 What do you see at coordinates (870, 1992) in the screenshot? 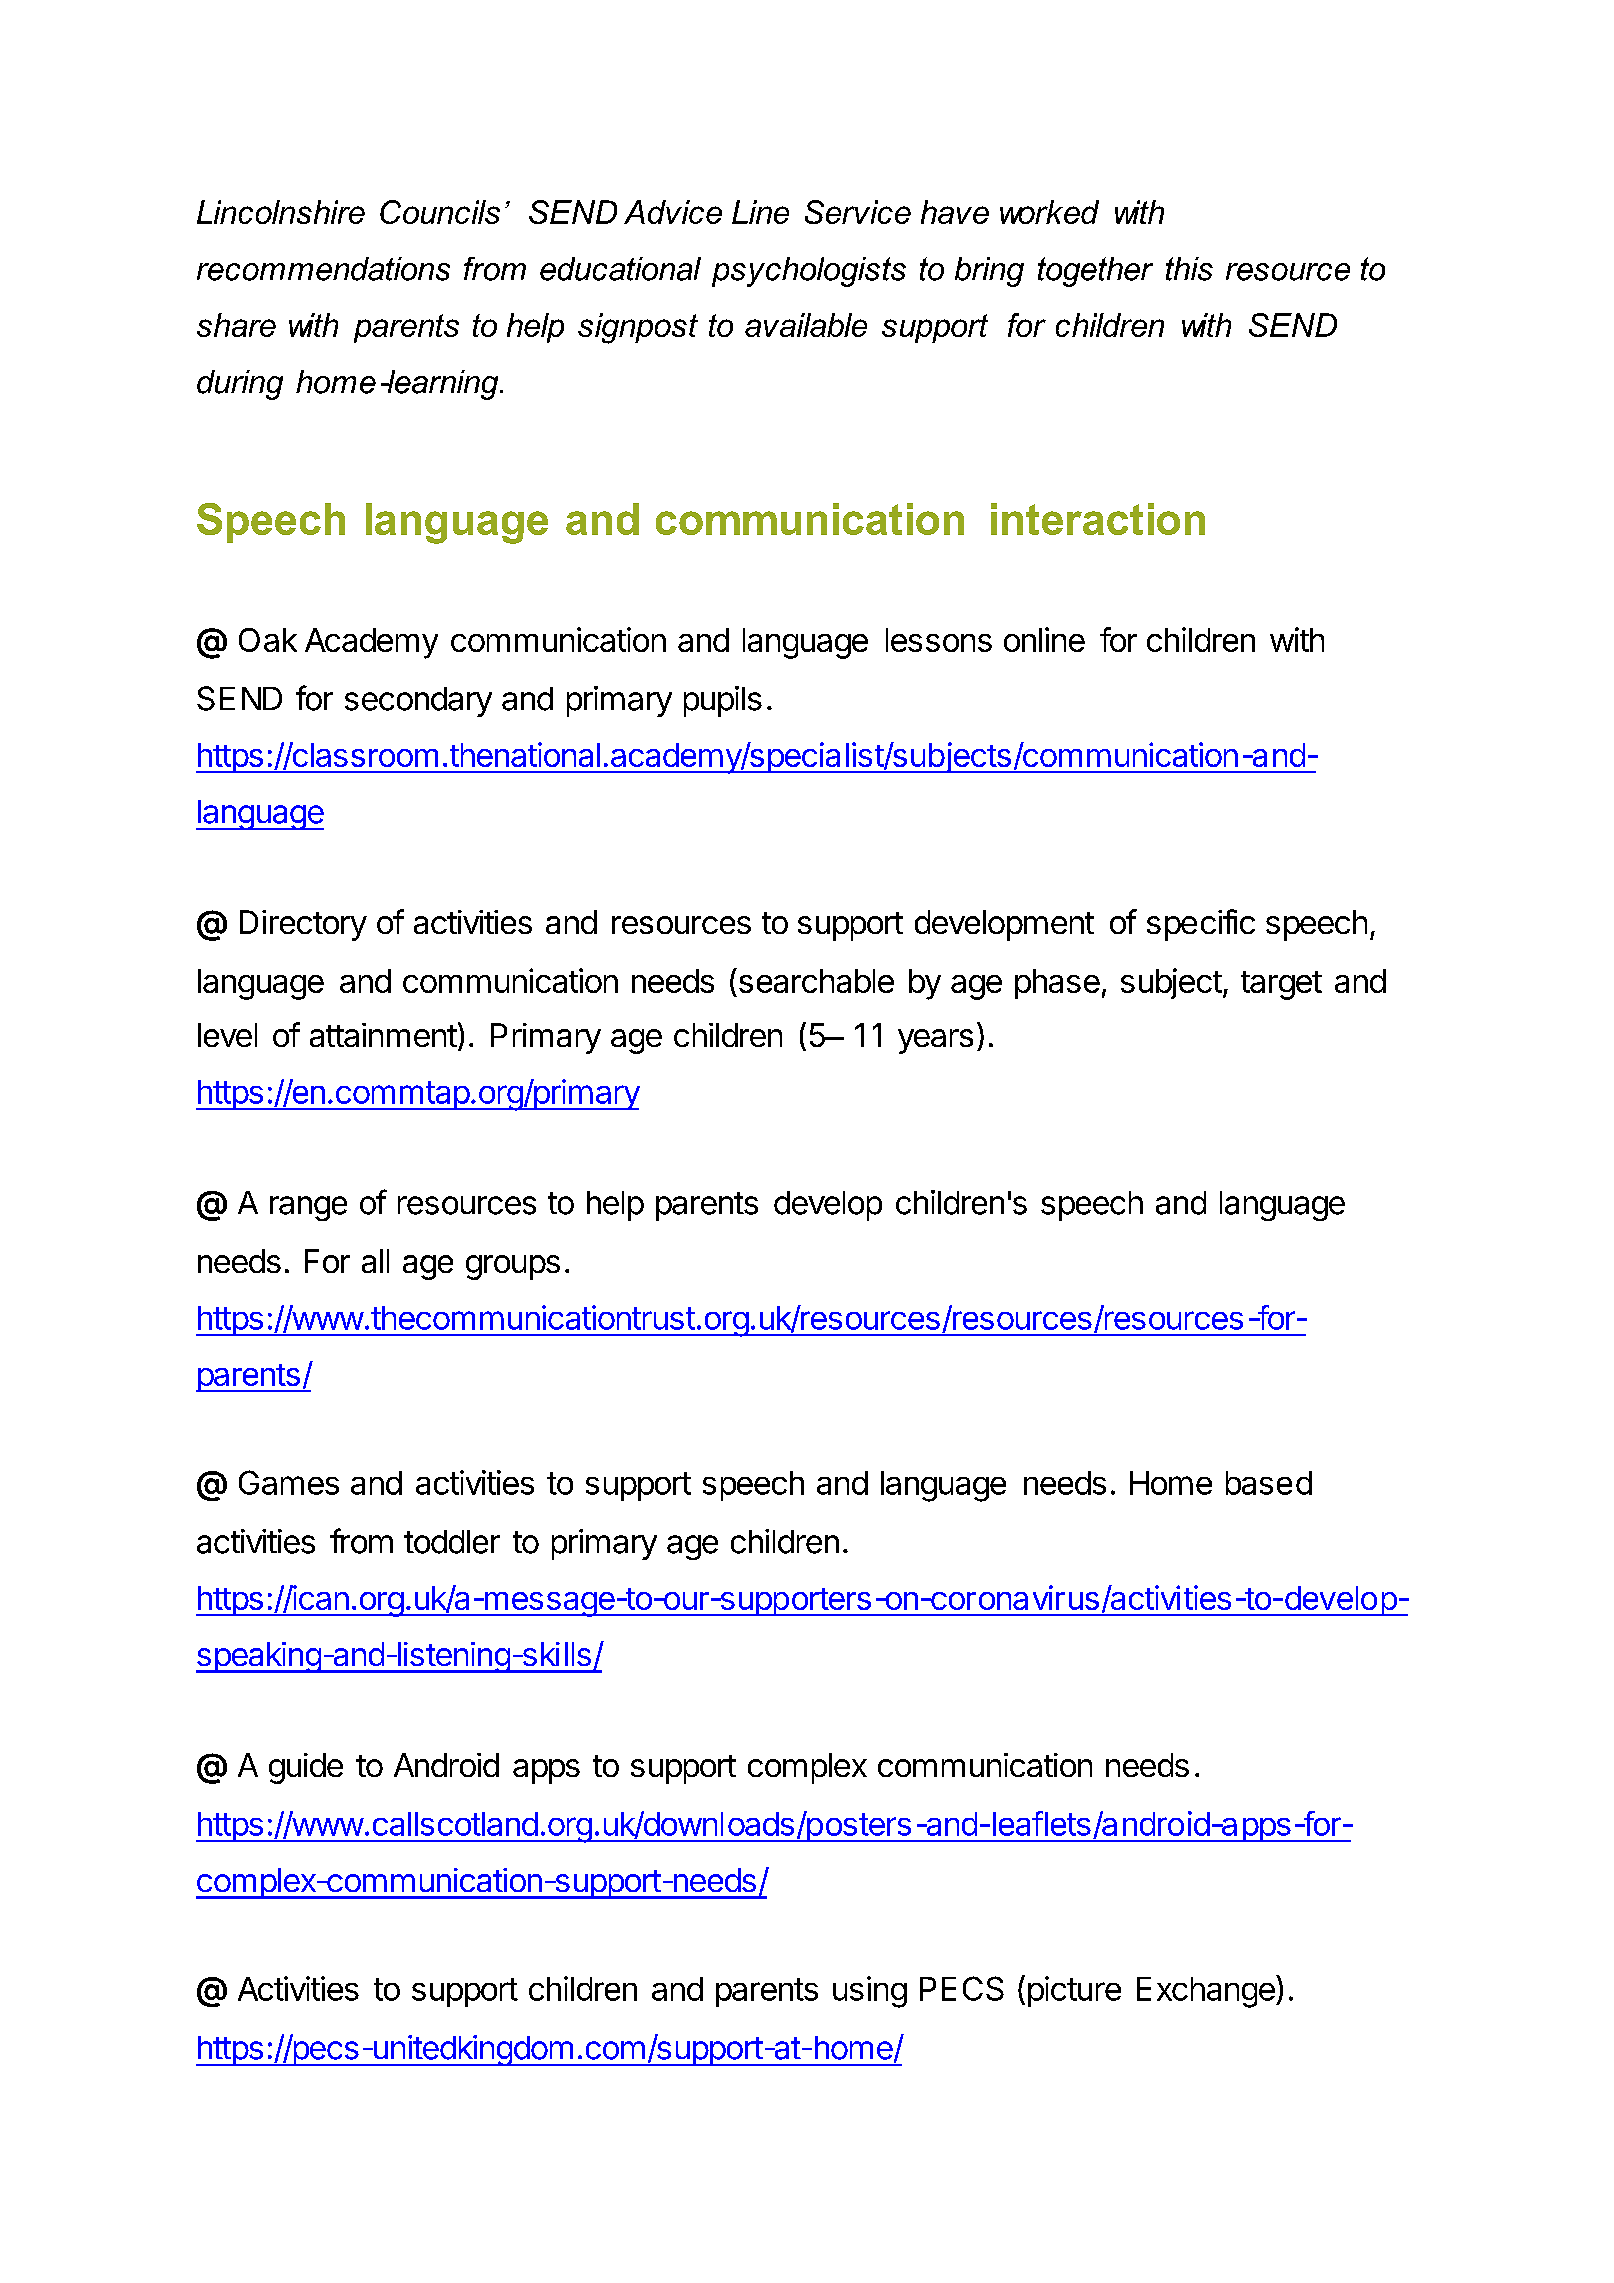
I see `using` at bounding box center [870, 1992].
